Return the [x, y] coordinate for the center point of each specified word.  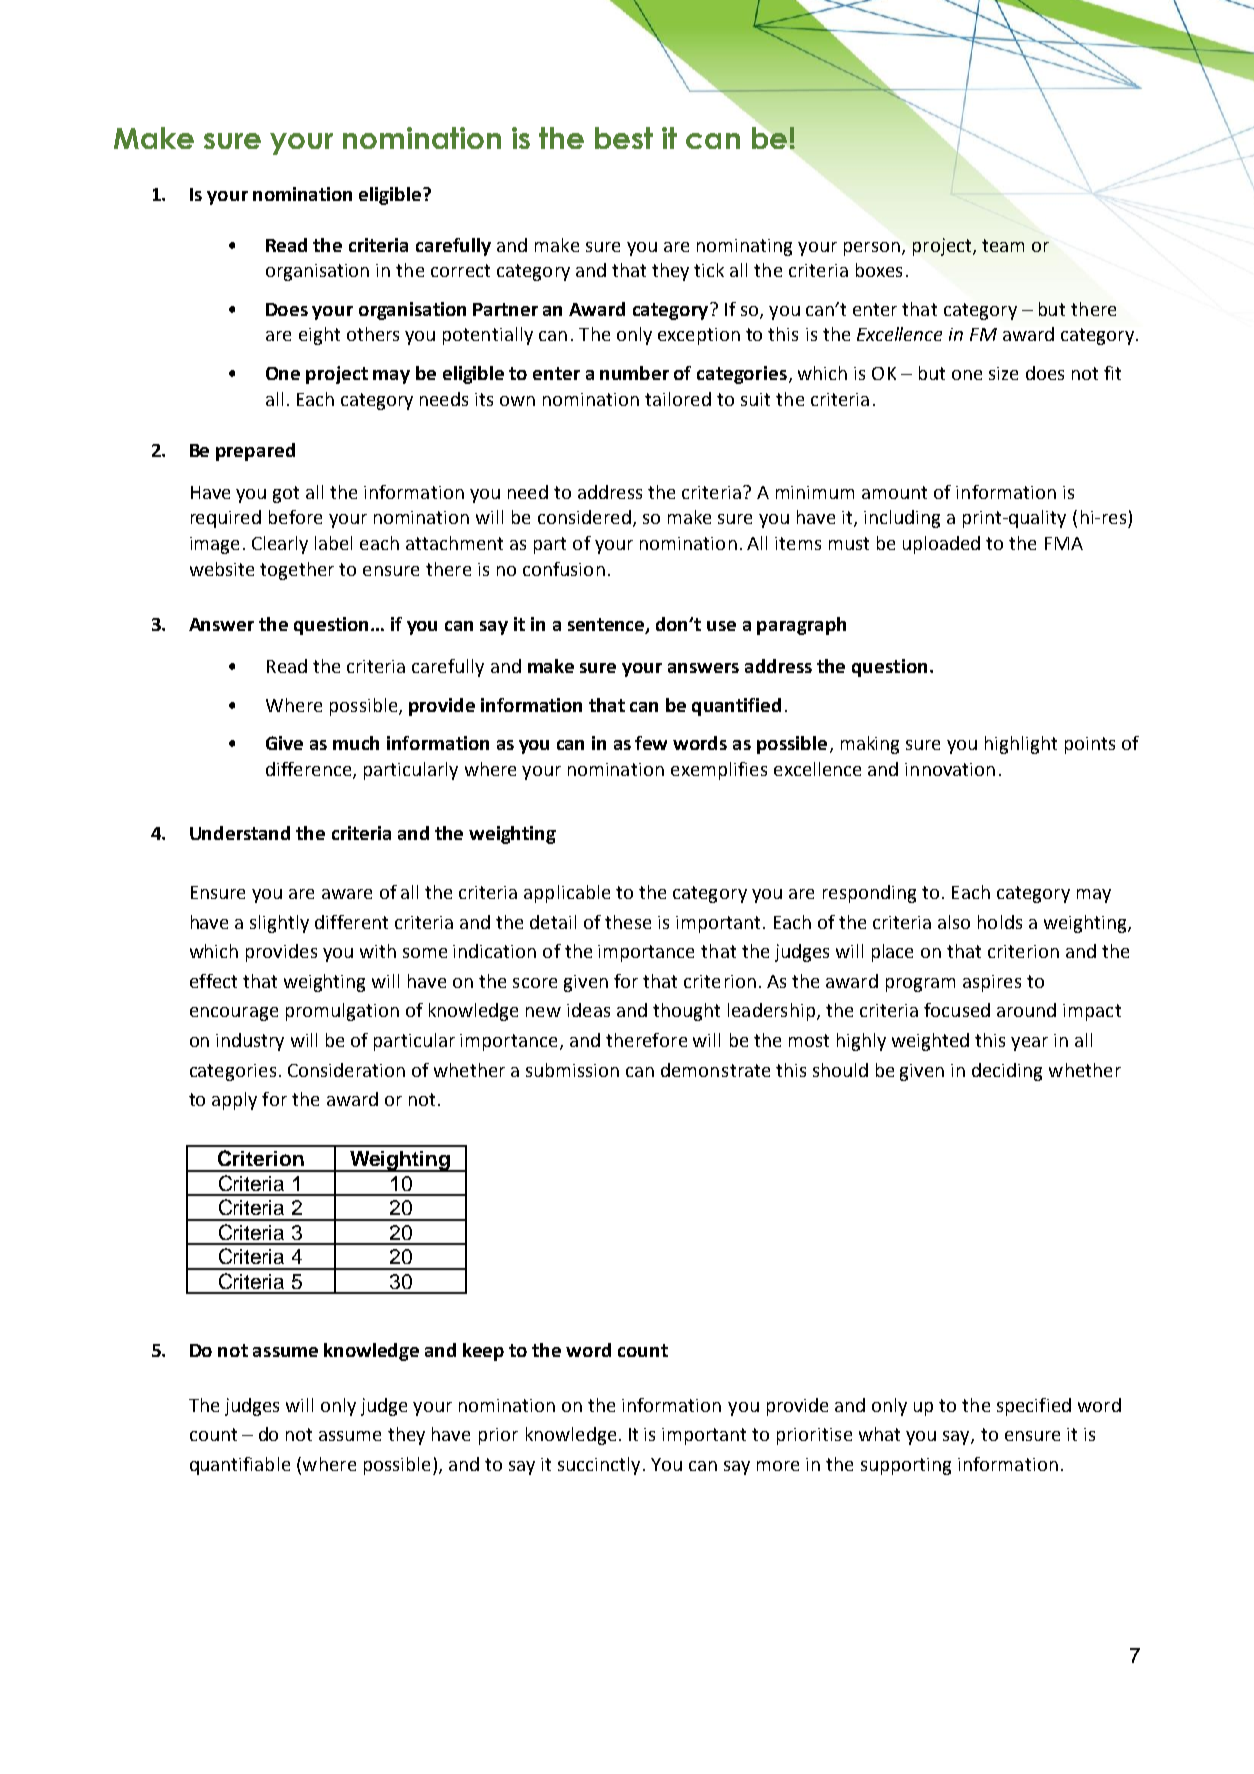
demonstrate [715, 1070]
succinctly [599, 1466]
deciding [1007, 1072]
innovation [950, 769]
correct [460, 270]
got [286, 494]
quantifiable [240, 1466]
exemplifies [719, 771]
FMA [1064, 543]
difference [310, 770]
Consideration [346, 1070]
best [624, 138]
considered [584, 517]
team [1003, 245]
